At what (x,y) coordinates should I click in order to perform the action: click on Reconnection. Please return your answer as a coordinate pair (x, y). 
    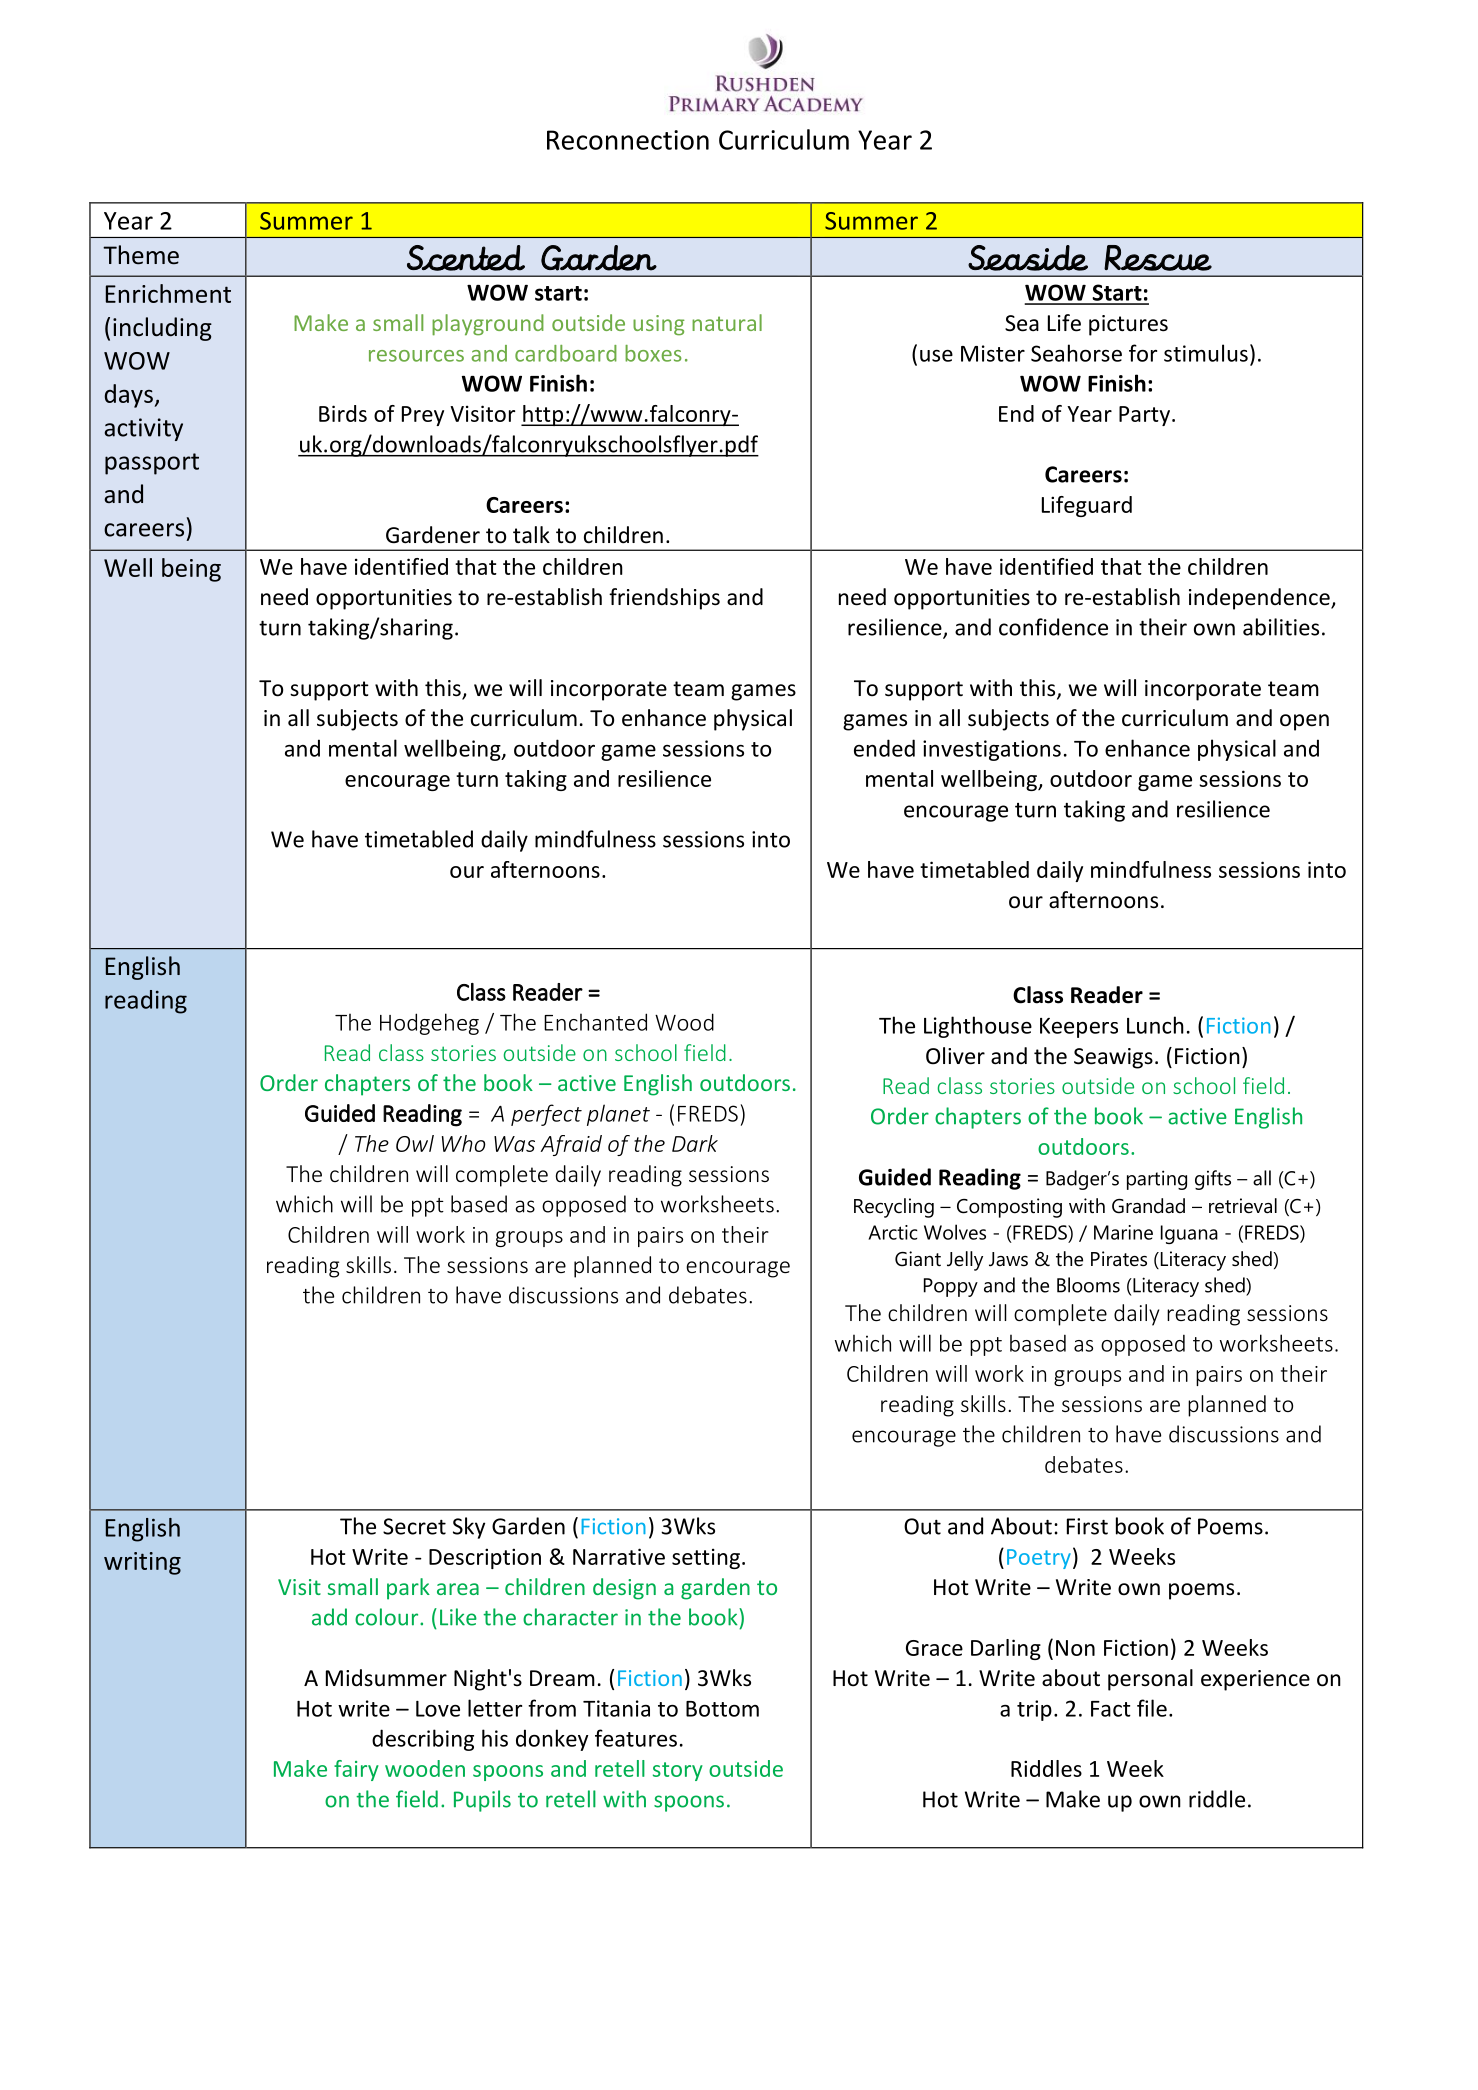
    Looking at the image, I should click on (628, 140).
